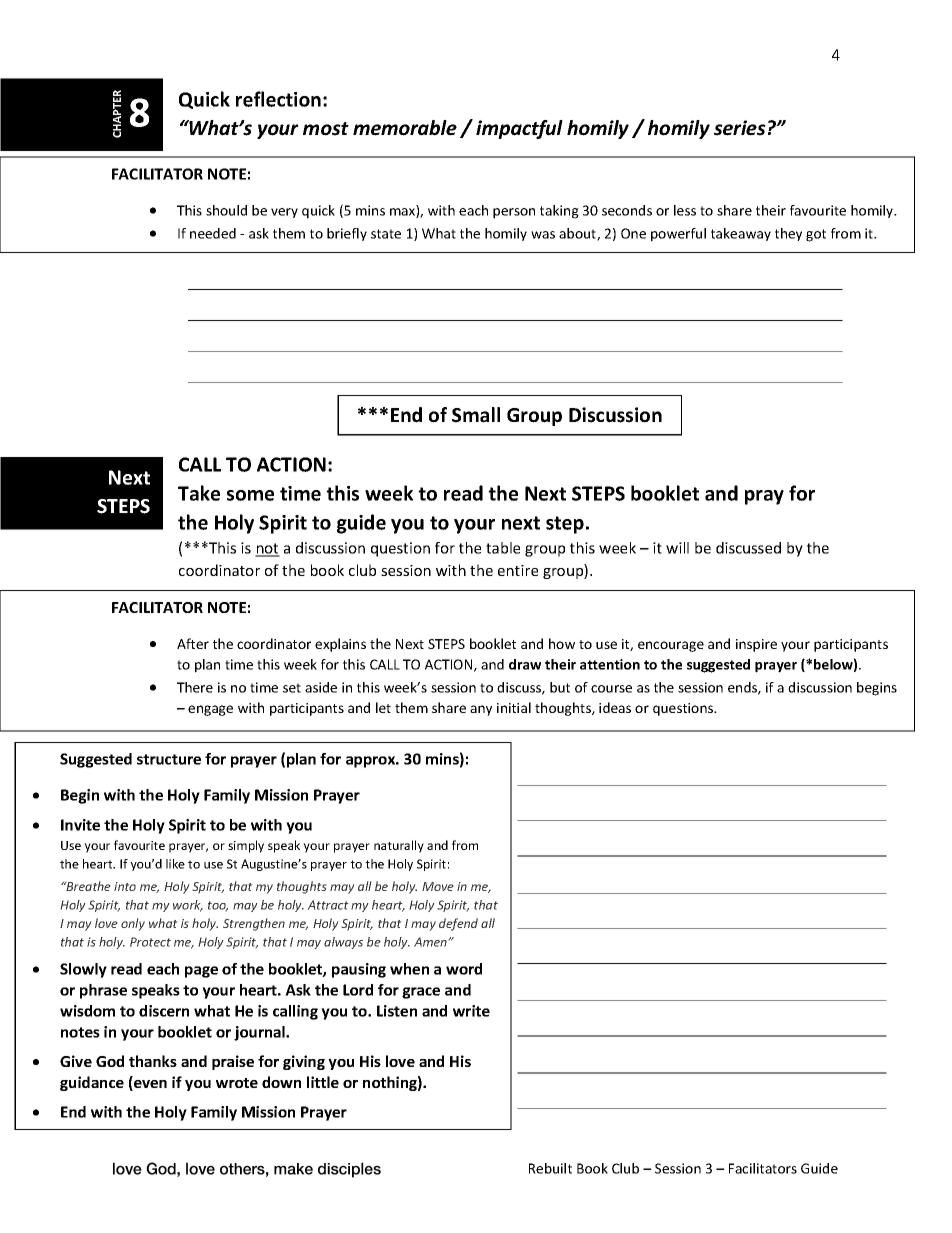  Describe the element at coordinates (438, 886) in the page. I see `Move` at that location.
